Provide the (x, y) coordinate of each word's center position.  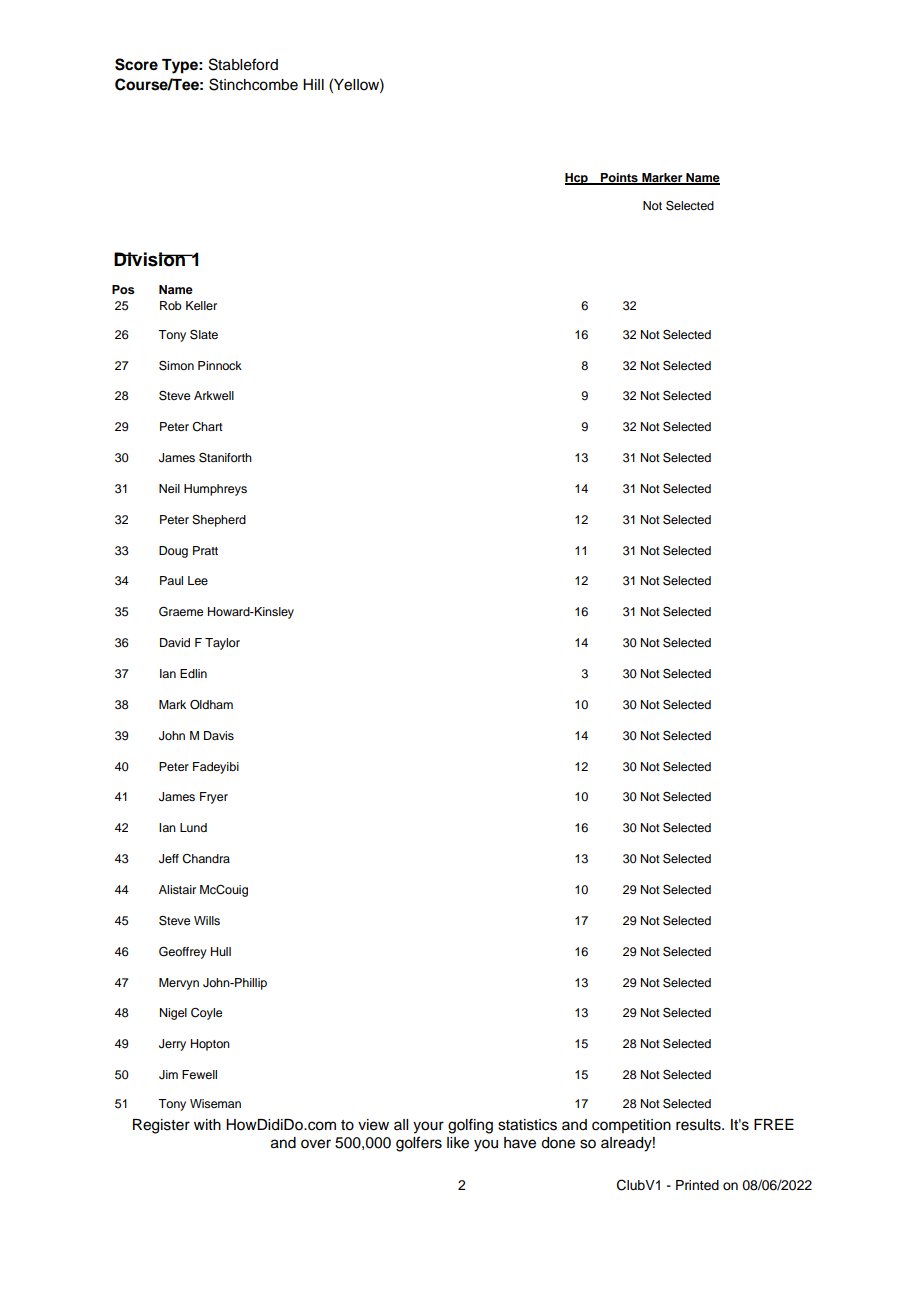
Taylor (222, 644)
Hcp (577, 179)
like (458, 1143)
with (207, 1124)
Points (619, 178)
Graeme (181, 612)
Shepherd (219, 521)
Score (136, 64)
